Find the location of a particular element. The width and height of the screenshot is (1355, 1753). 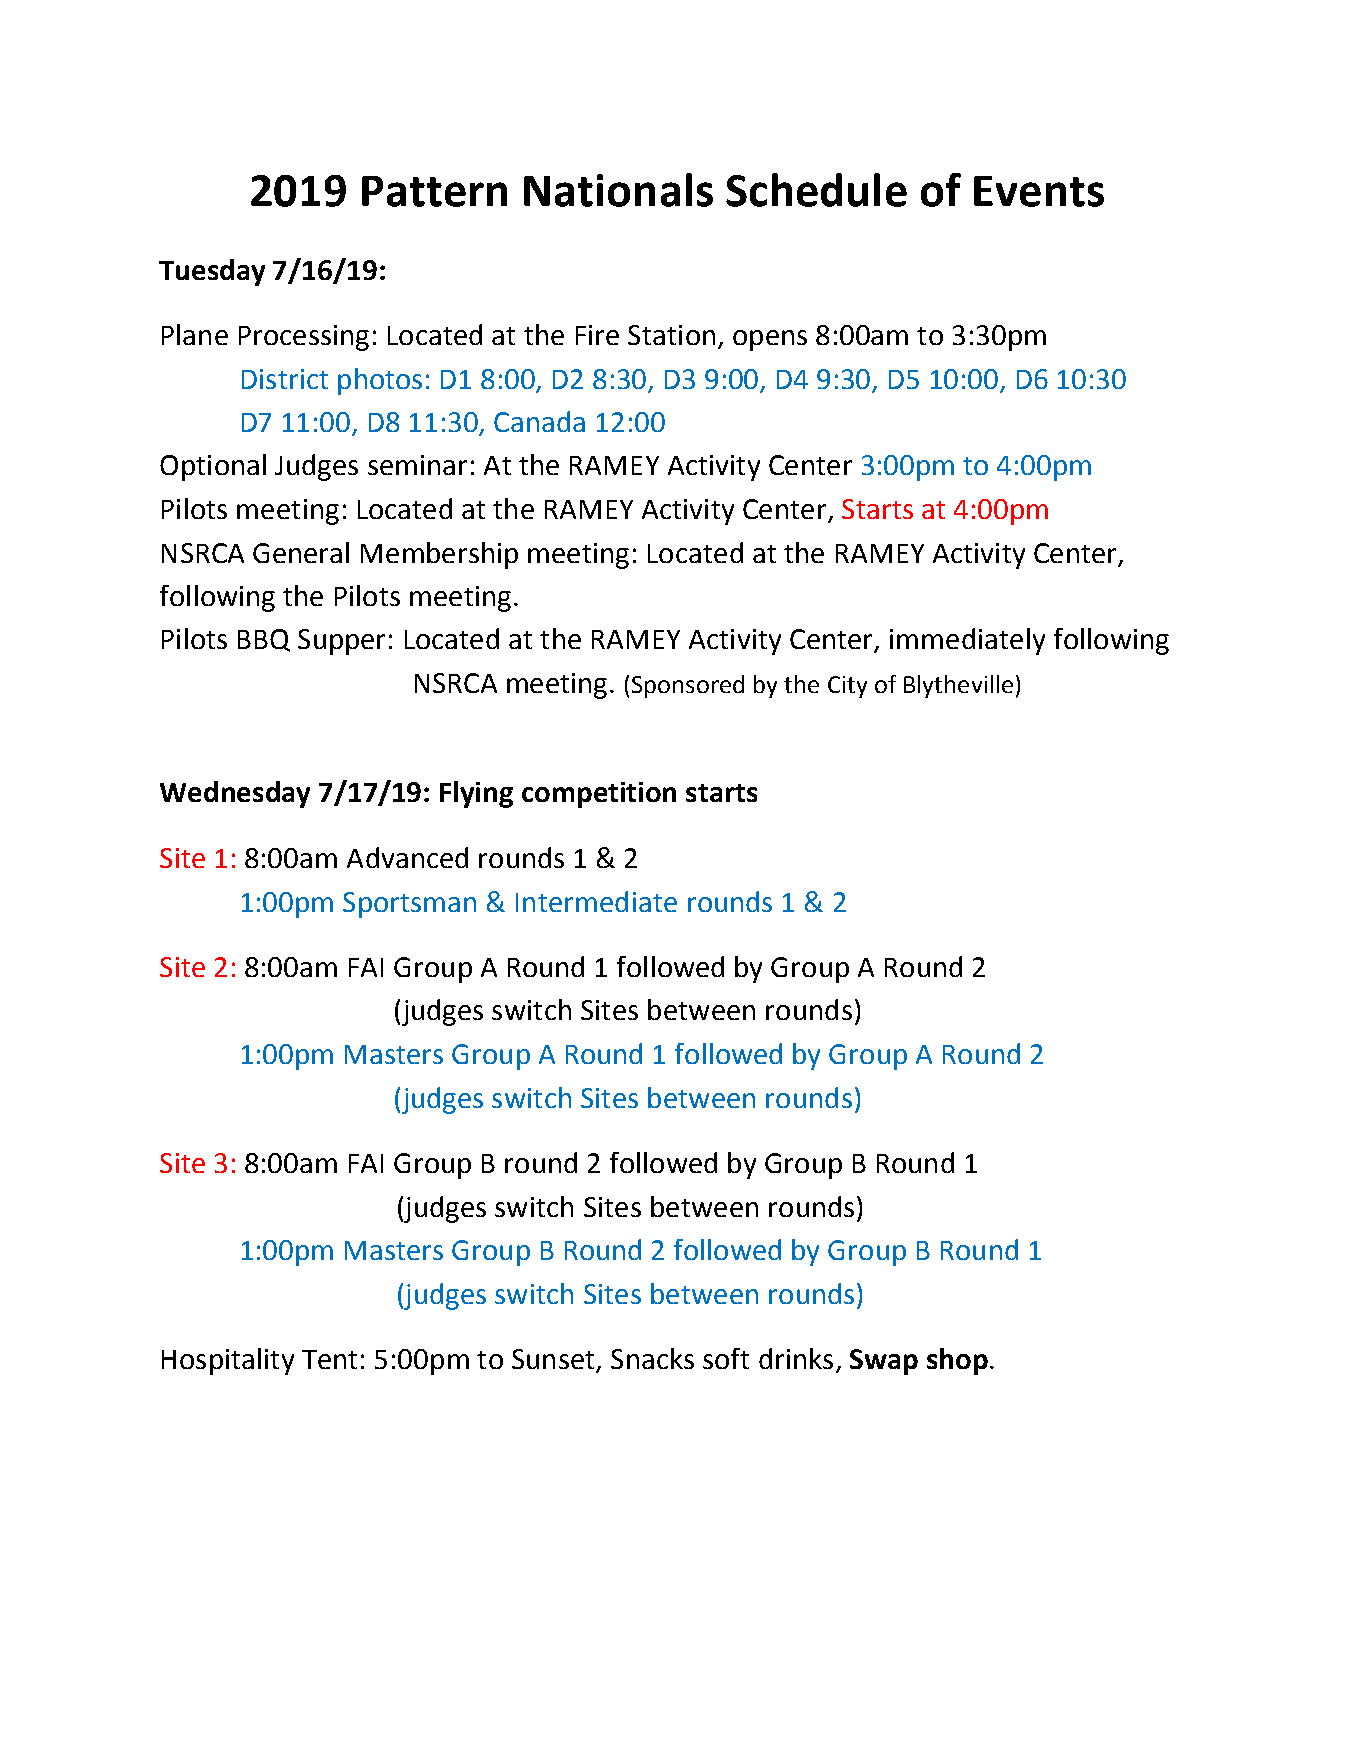

Intermediate is located at coordinates (596, 901).
